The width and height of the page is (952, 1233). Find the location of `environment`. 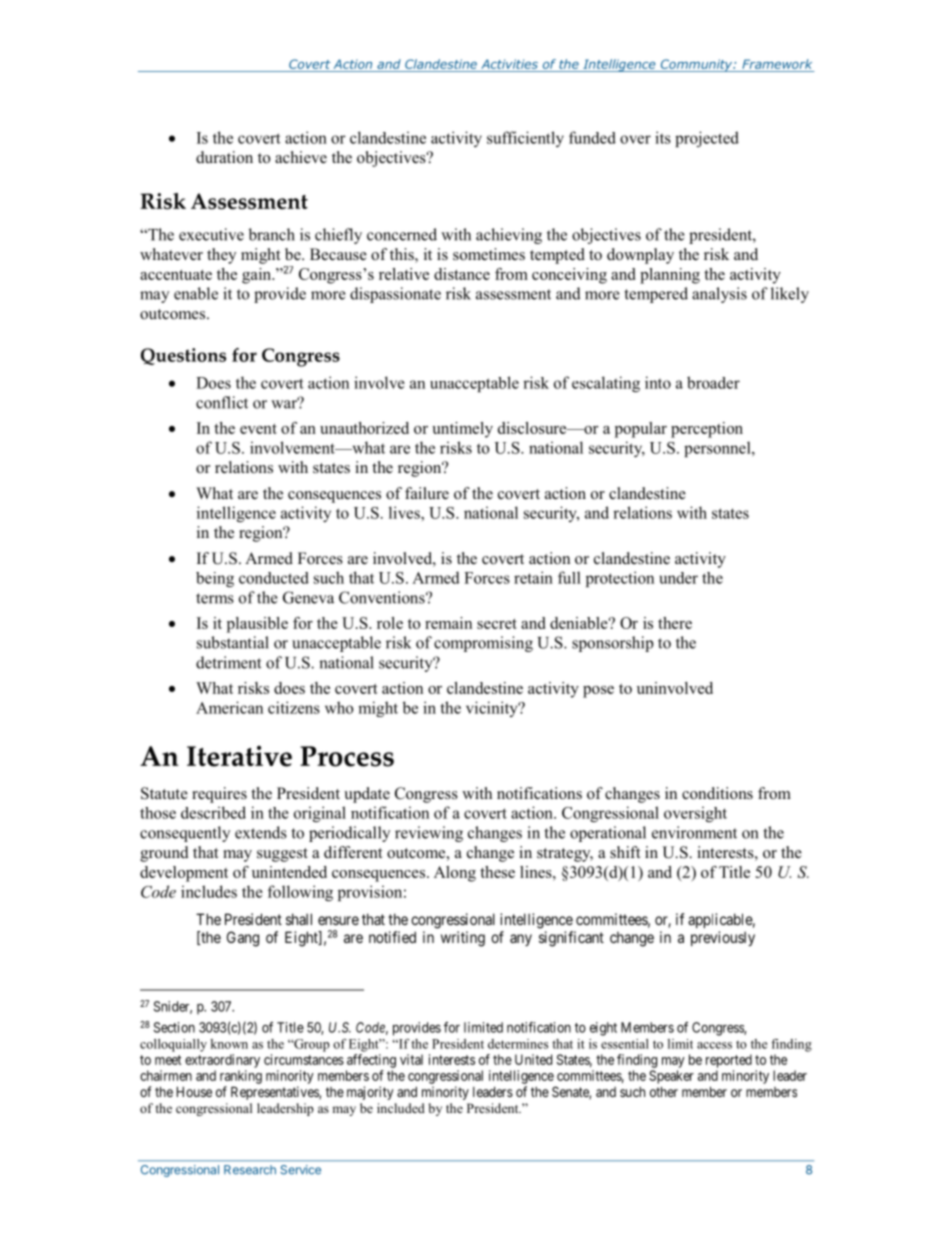

environment is located at coordinates (694, 832).
